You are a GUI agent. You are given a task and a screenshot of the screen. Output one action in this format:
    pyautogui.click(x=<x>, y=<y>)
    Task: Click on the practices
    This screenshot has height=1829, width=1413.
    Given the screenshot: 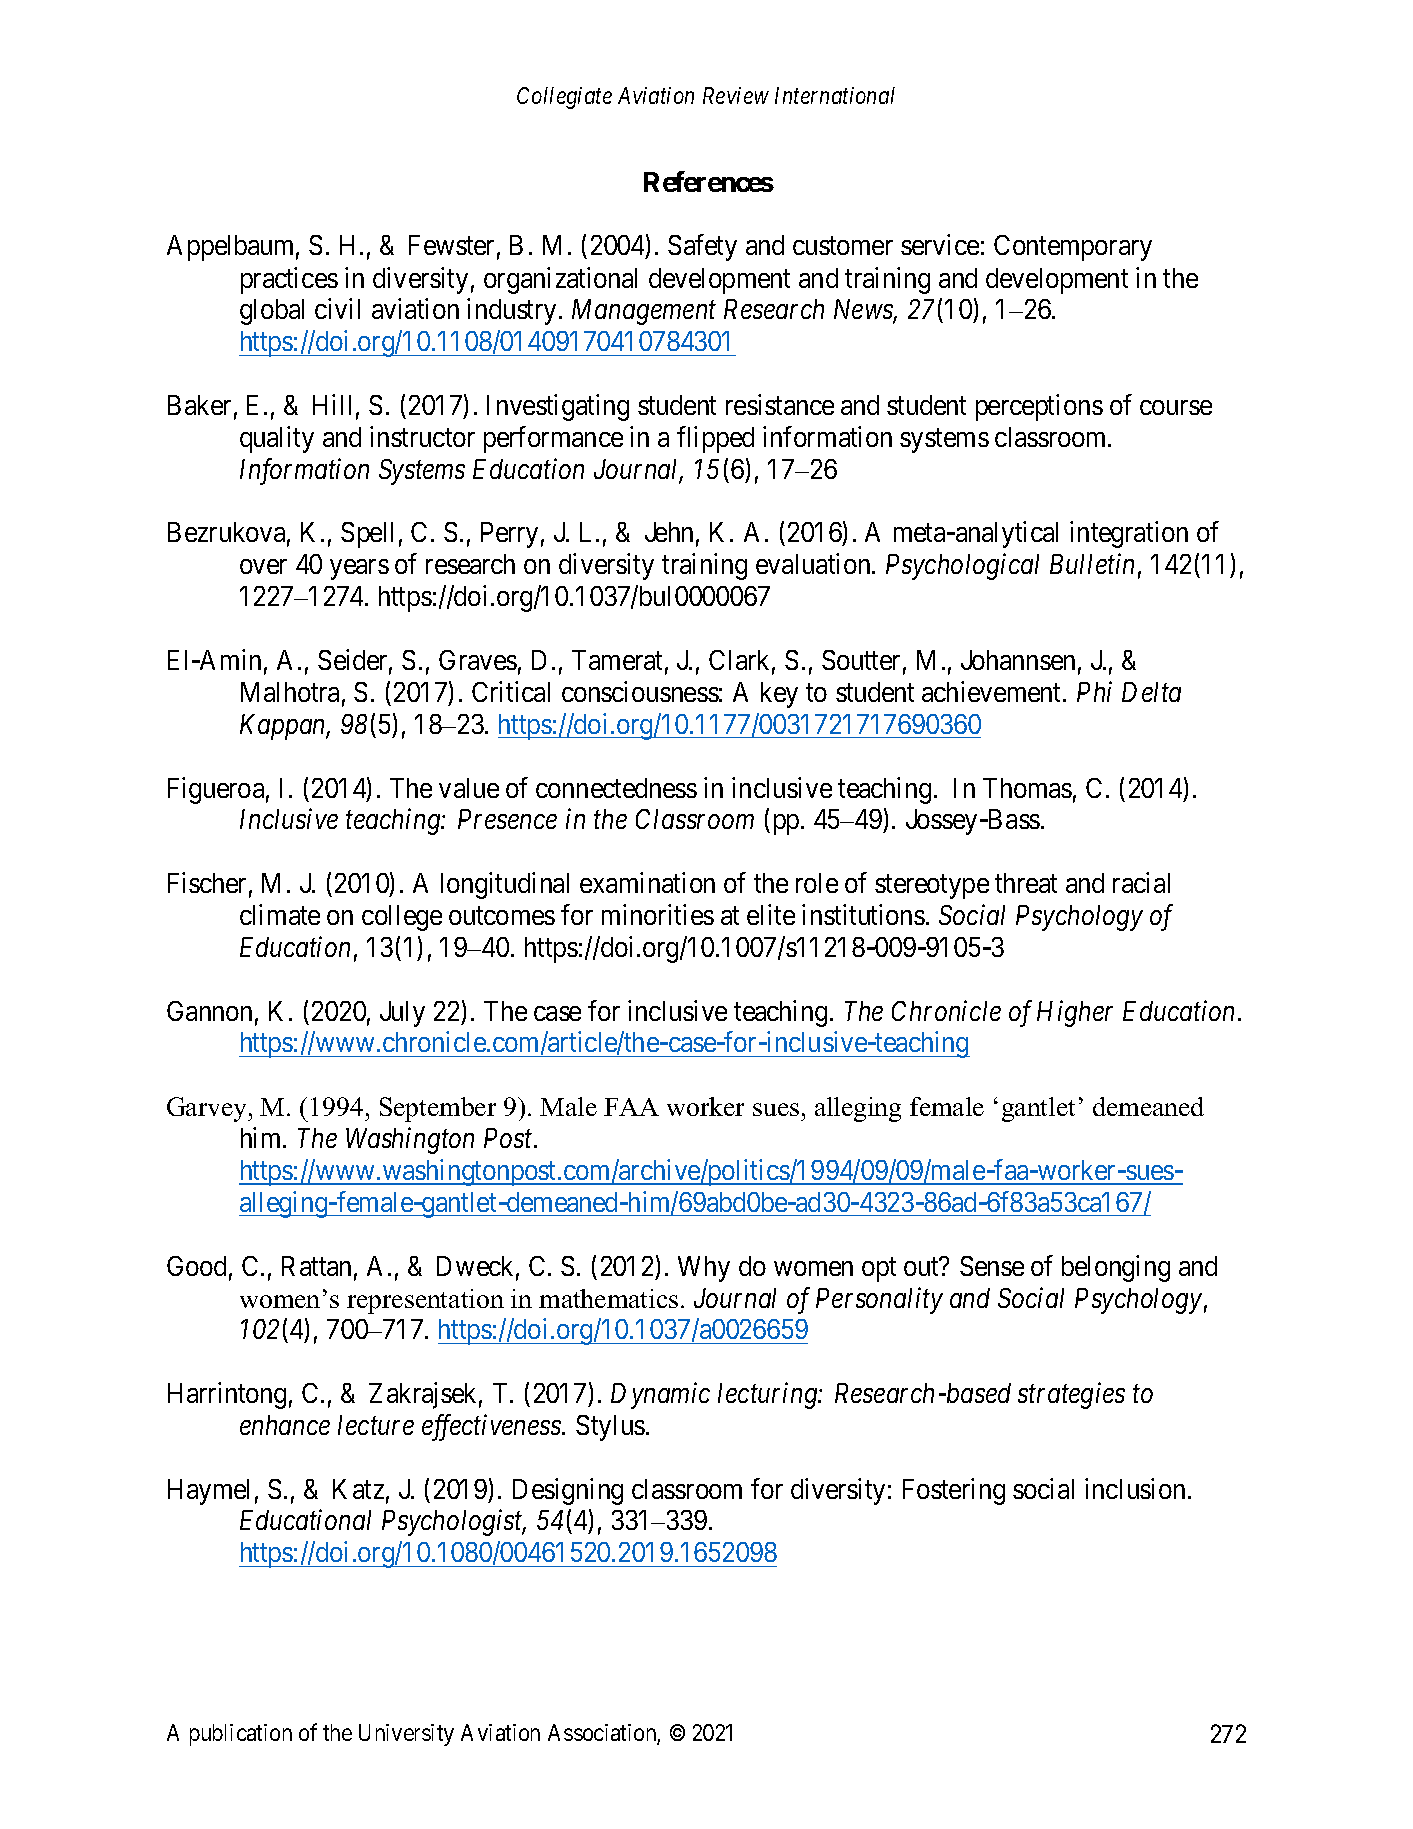 What is the action you would take?
    pyautogui.click(x=289, y=280)
